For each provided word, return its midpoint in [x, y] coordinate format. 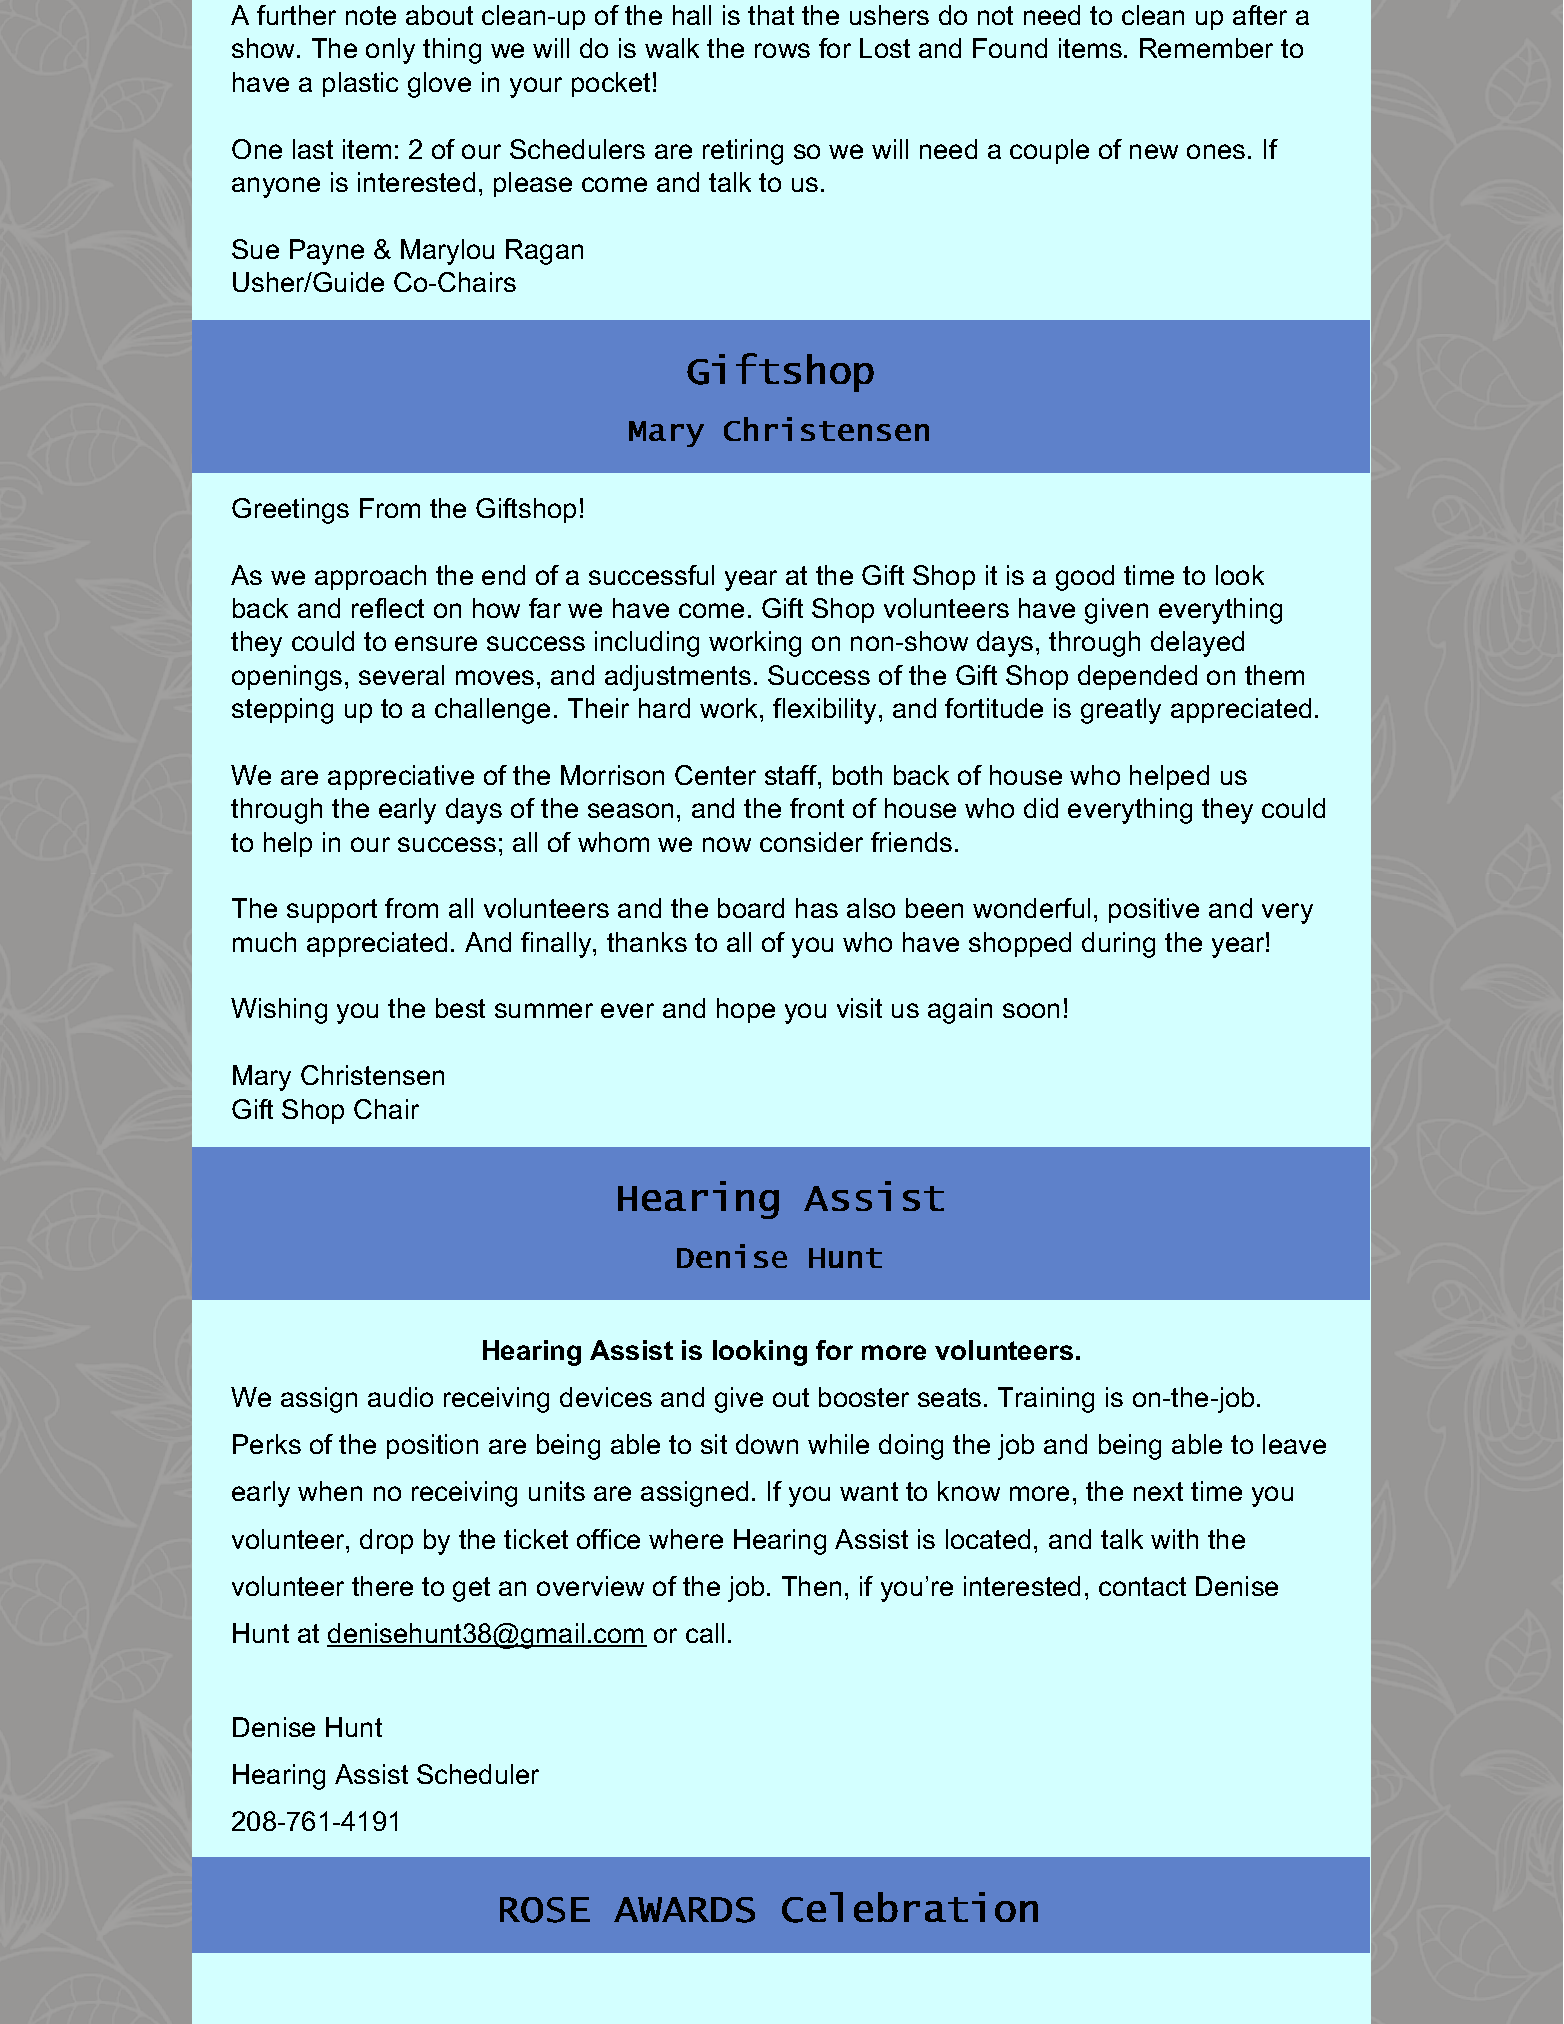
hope [746, 1010]
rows [782, 50]
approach [370, 577]
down [767, 1444]
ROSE [545, 1910]
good [1085, 578]
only [390, 51]
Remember [1206, 48]
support [332, 911]
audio [400, 1397]
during [1118, 945]
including [647, 644]
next [1158, 1491]
